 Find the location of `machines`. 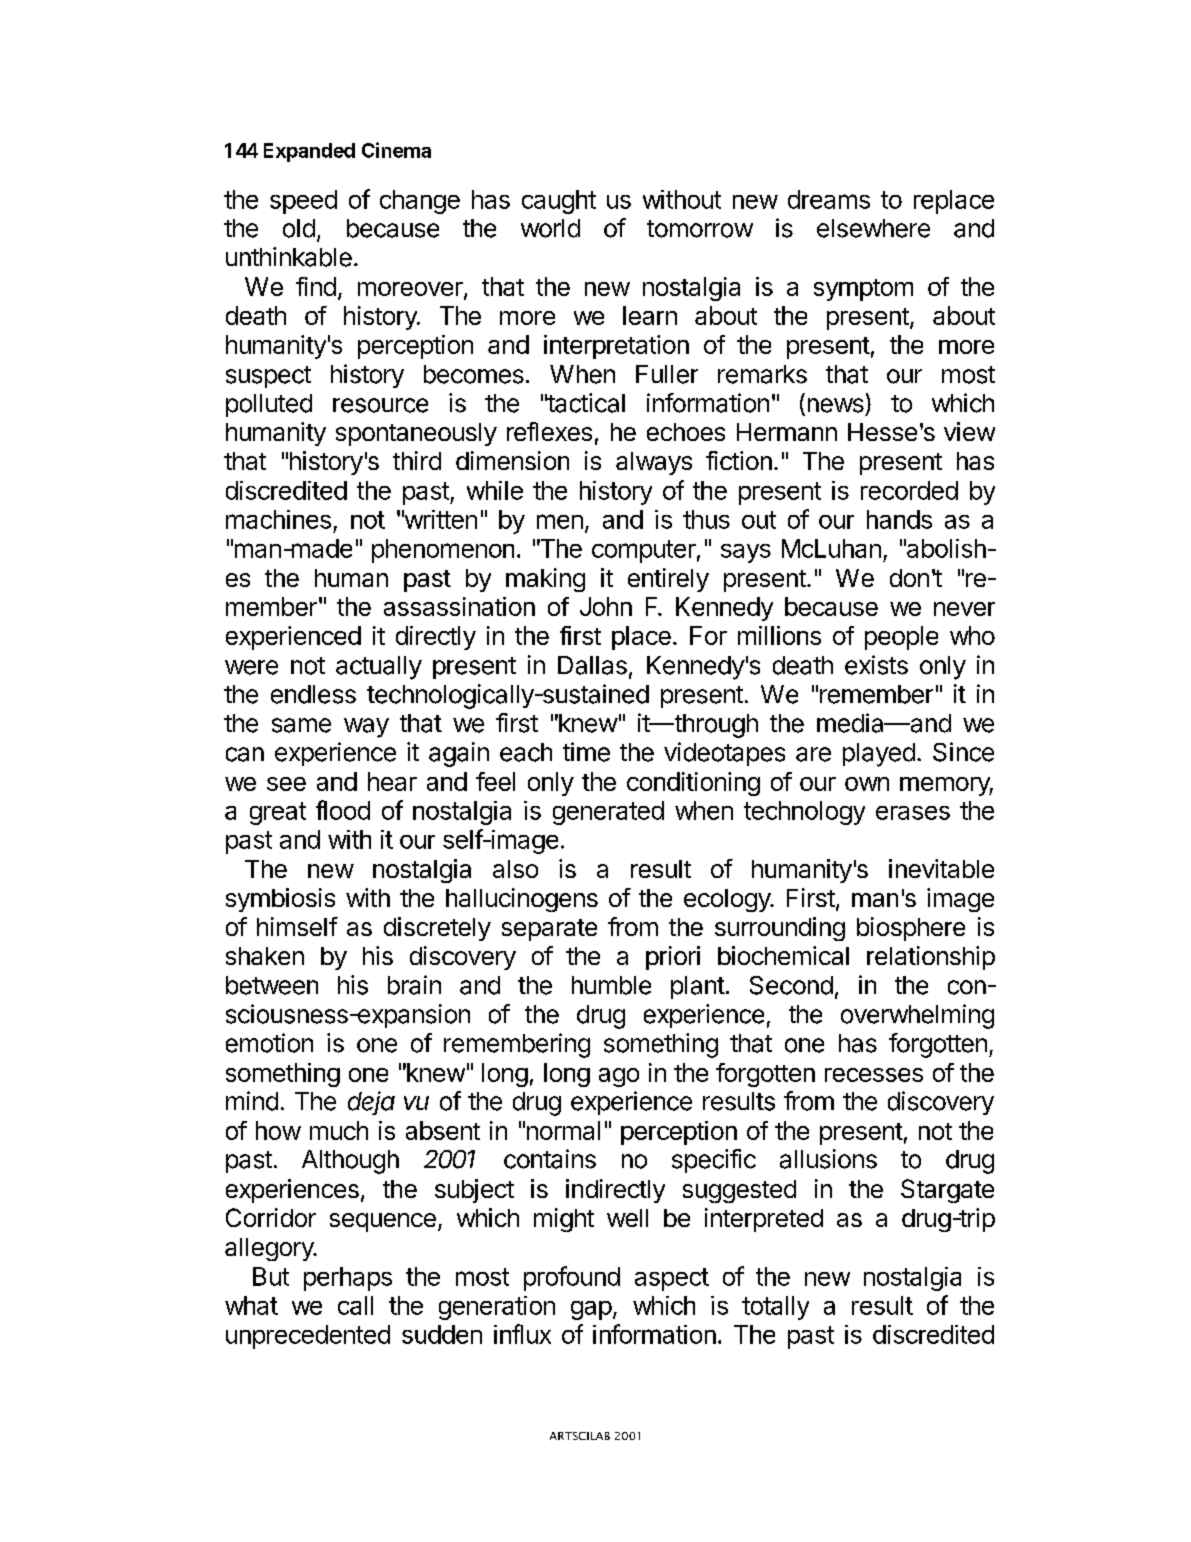

machines is located at coordinates (278, 519).
